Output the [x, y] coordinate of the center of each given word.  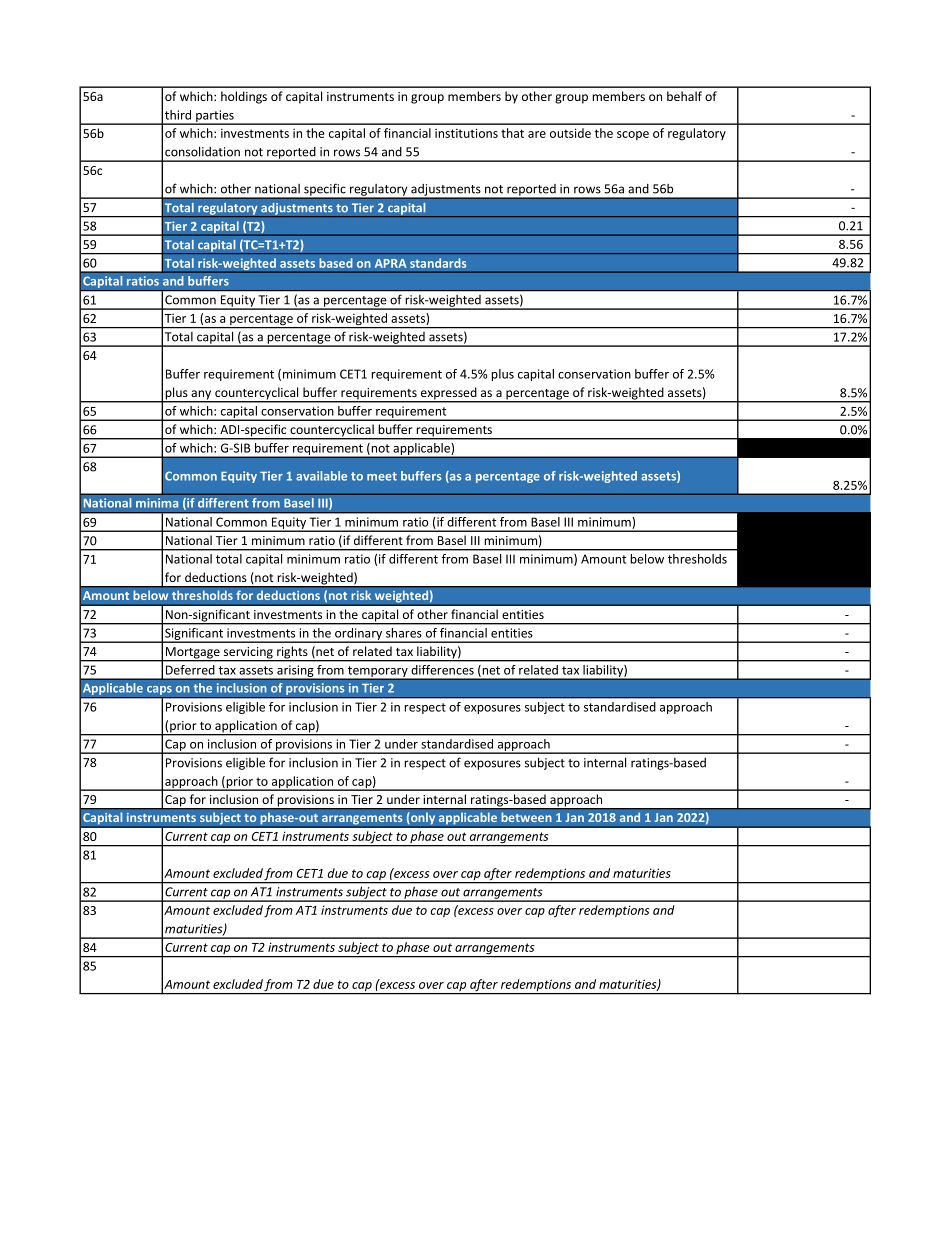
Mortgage [193, 654]
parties [215, 117]
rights [292, 653]
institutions [466, 133]
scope [633, 135]
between [526, 817]
